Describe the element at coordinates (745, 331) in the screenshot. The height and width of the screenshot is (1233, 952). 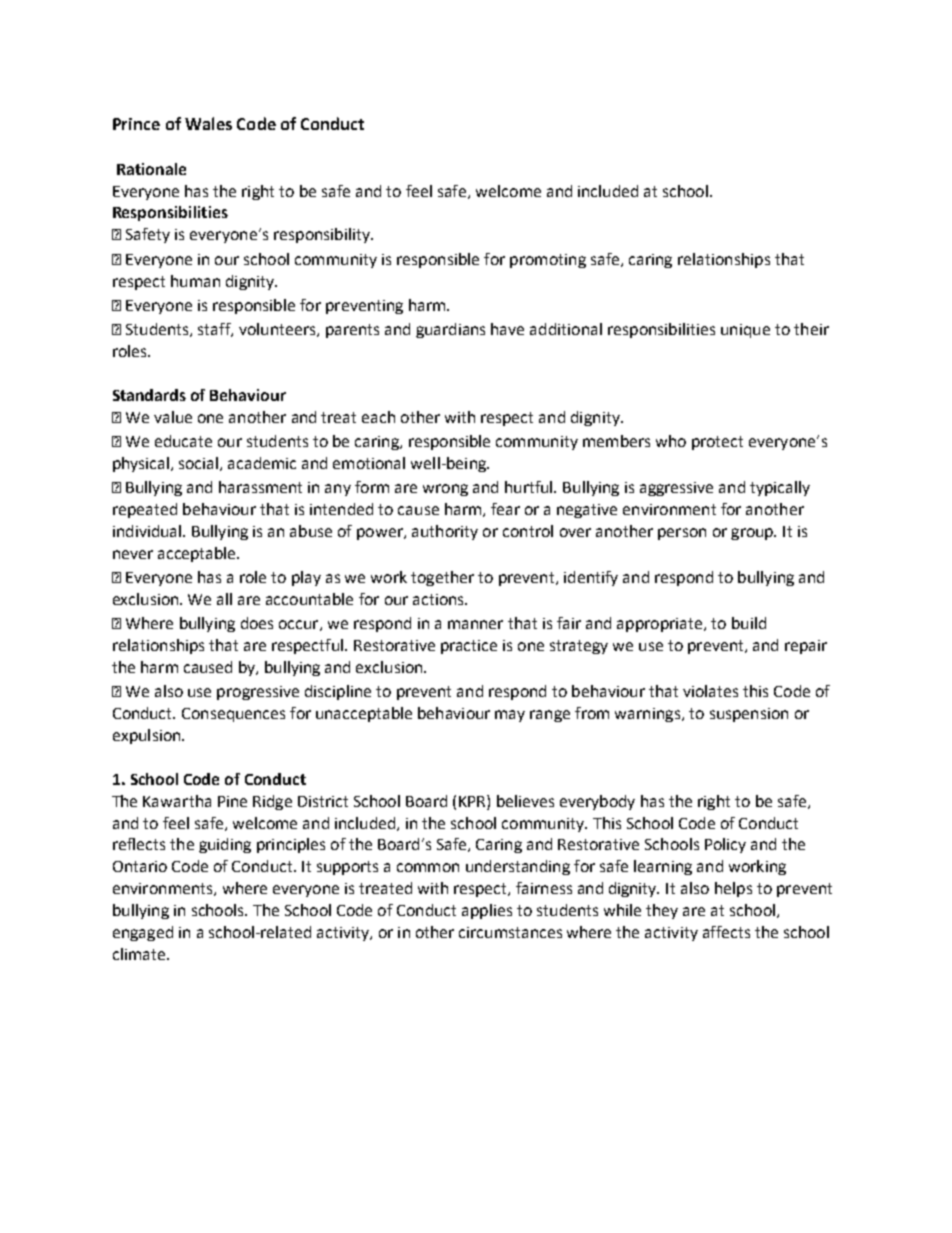
I see `unique` at that location.
